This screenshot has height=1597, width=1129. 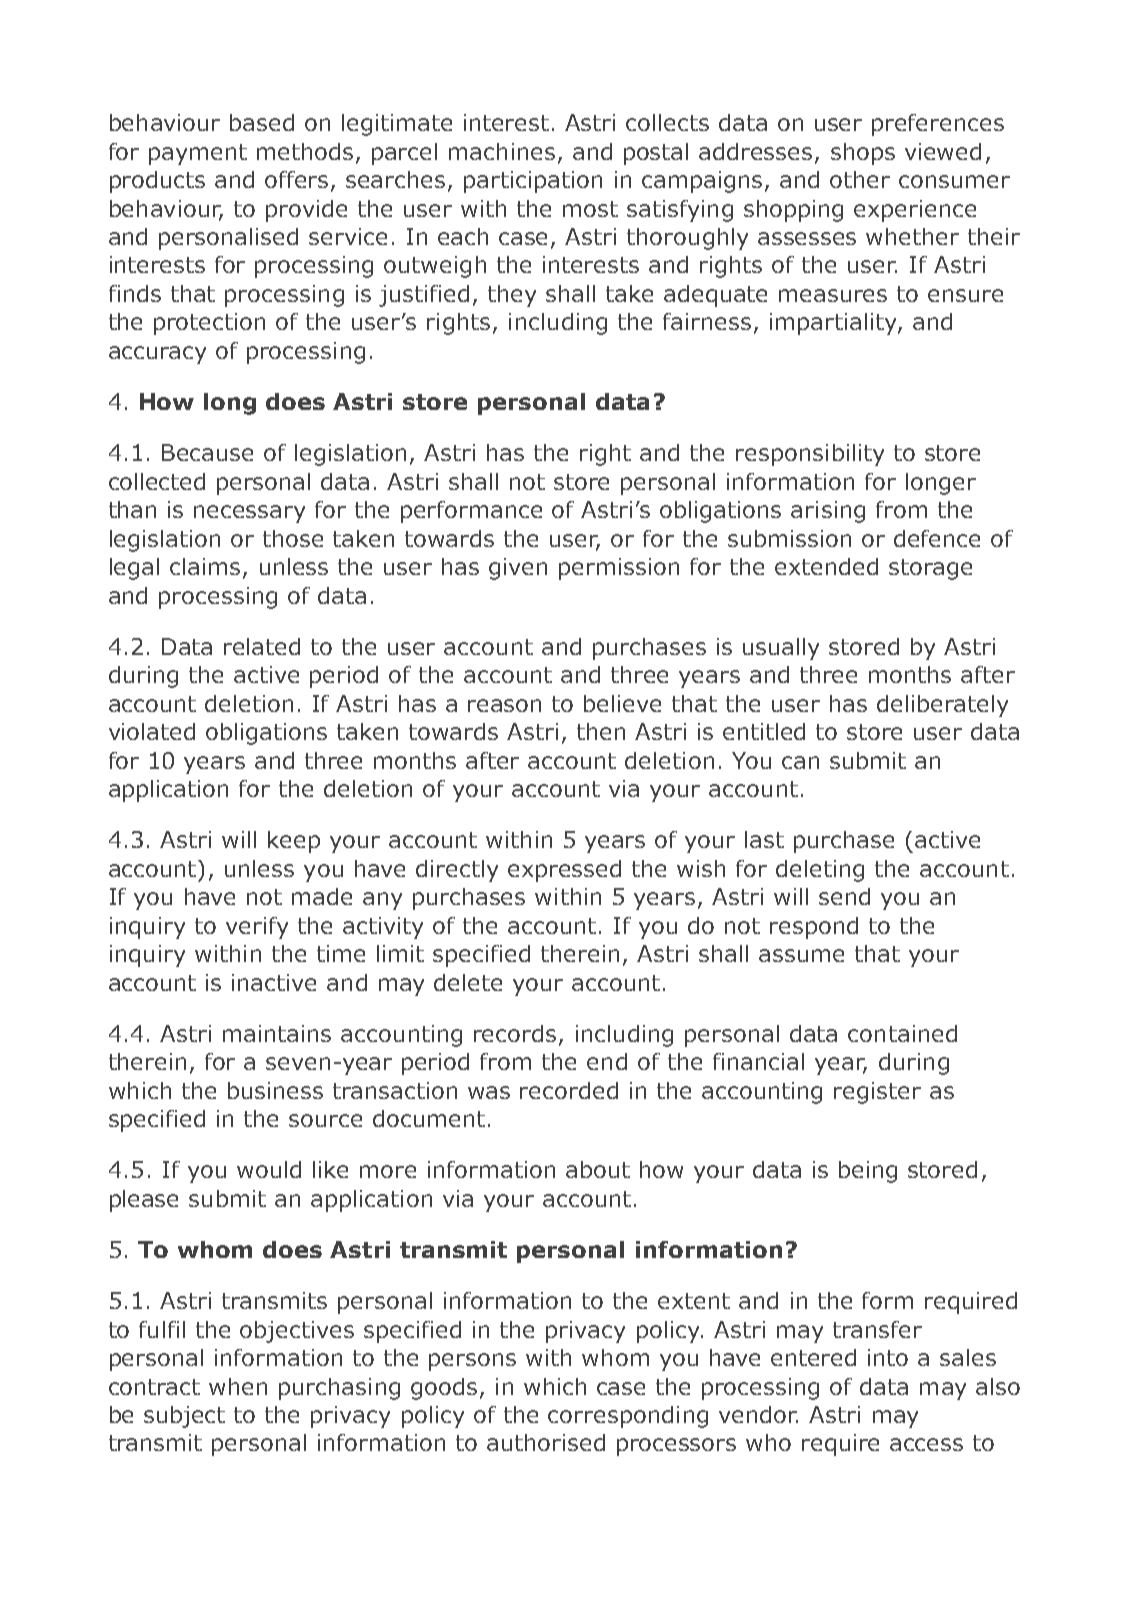 I want to click on shops, so click(x=863, y=154).
